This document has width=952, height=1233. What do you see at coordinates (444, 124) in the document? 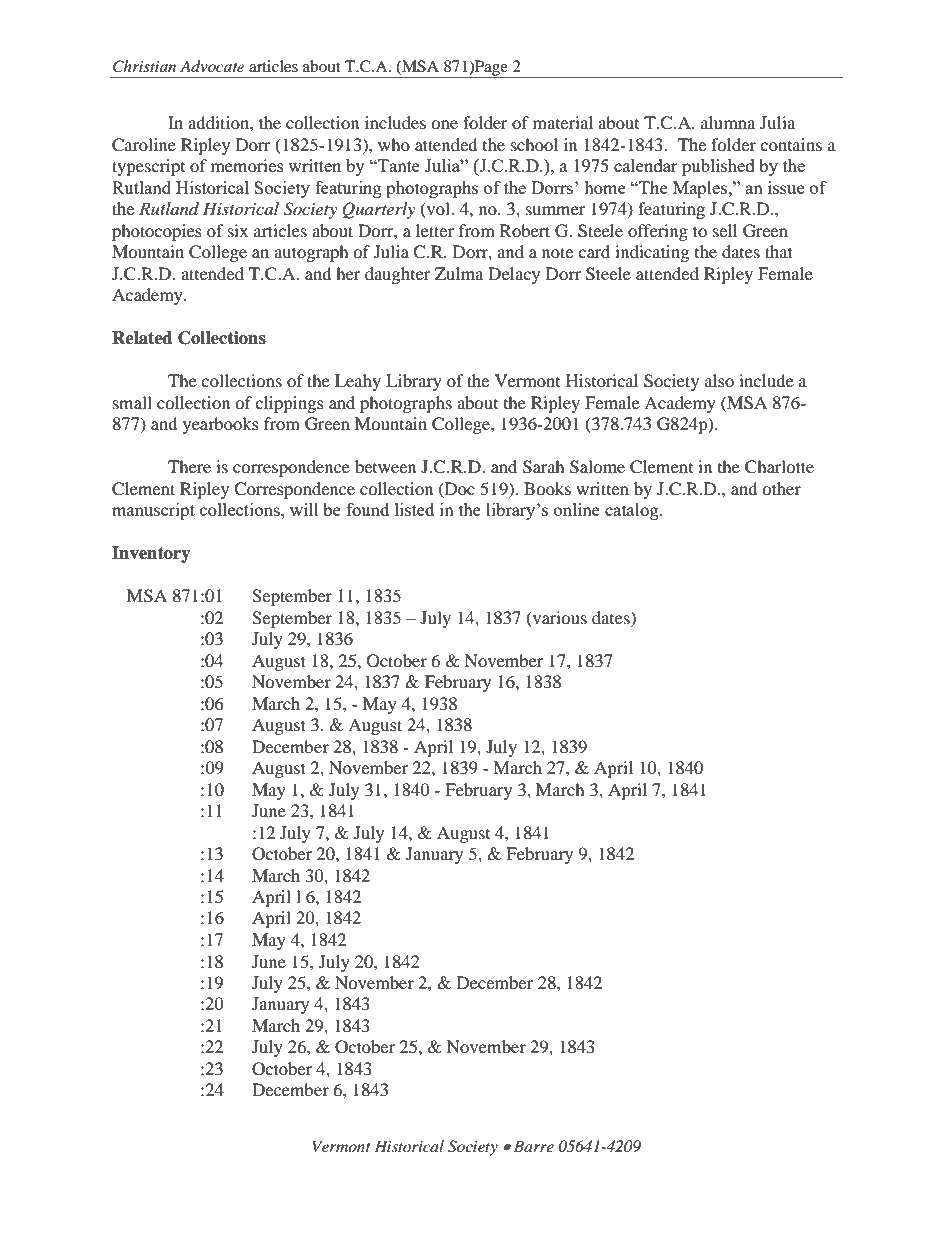
I see `one` at bounding box center [444, 124].
